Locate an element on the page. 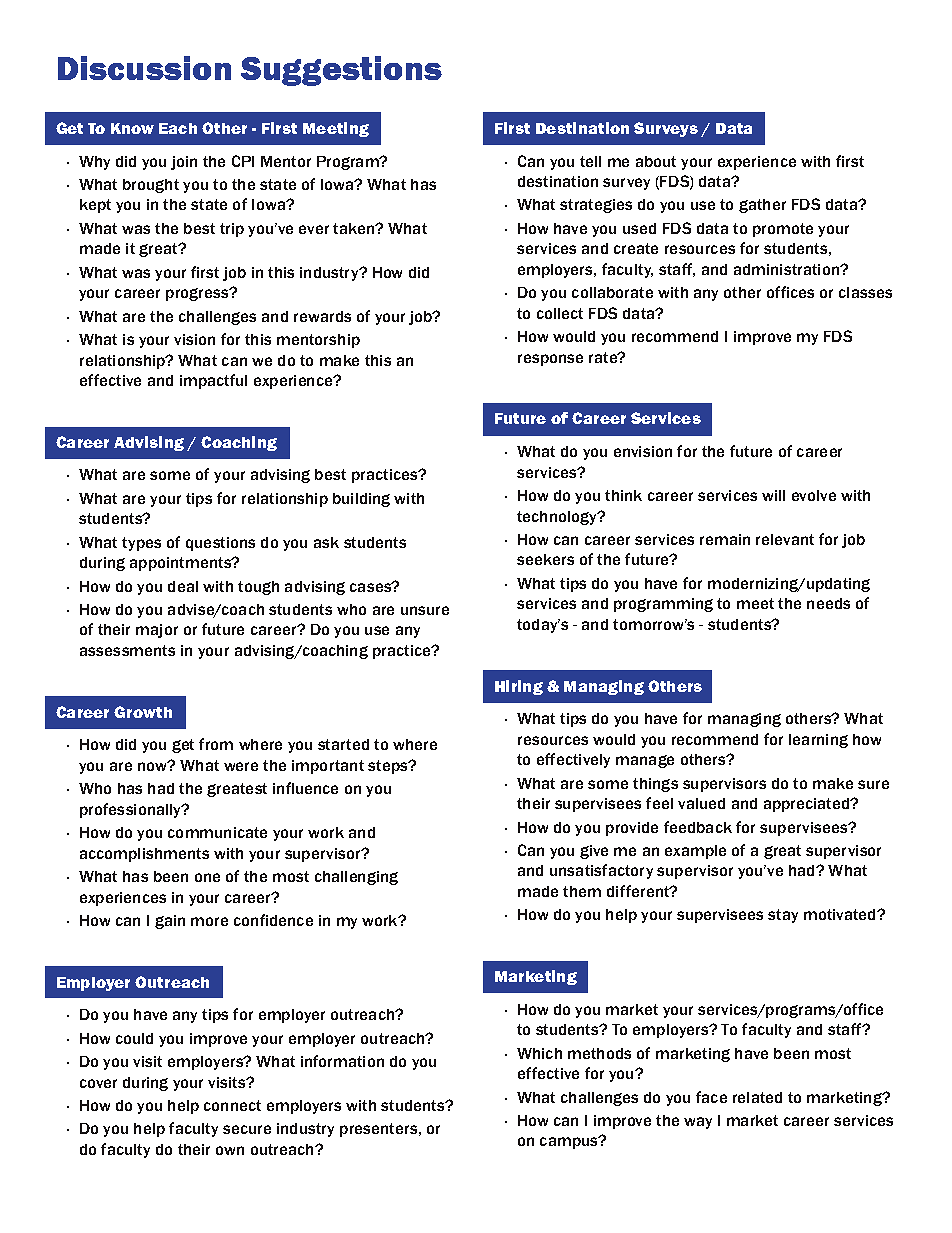 The image size is (952, 1233). administration is located at coordinates (788, 269).
